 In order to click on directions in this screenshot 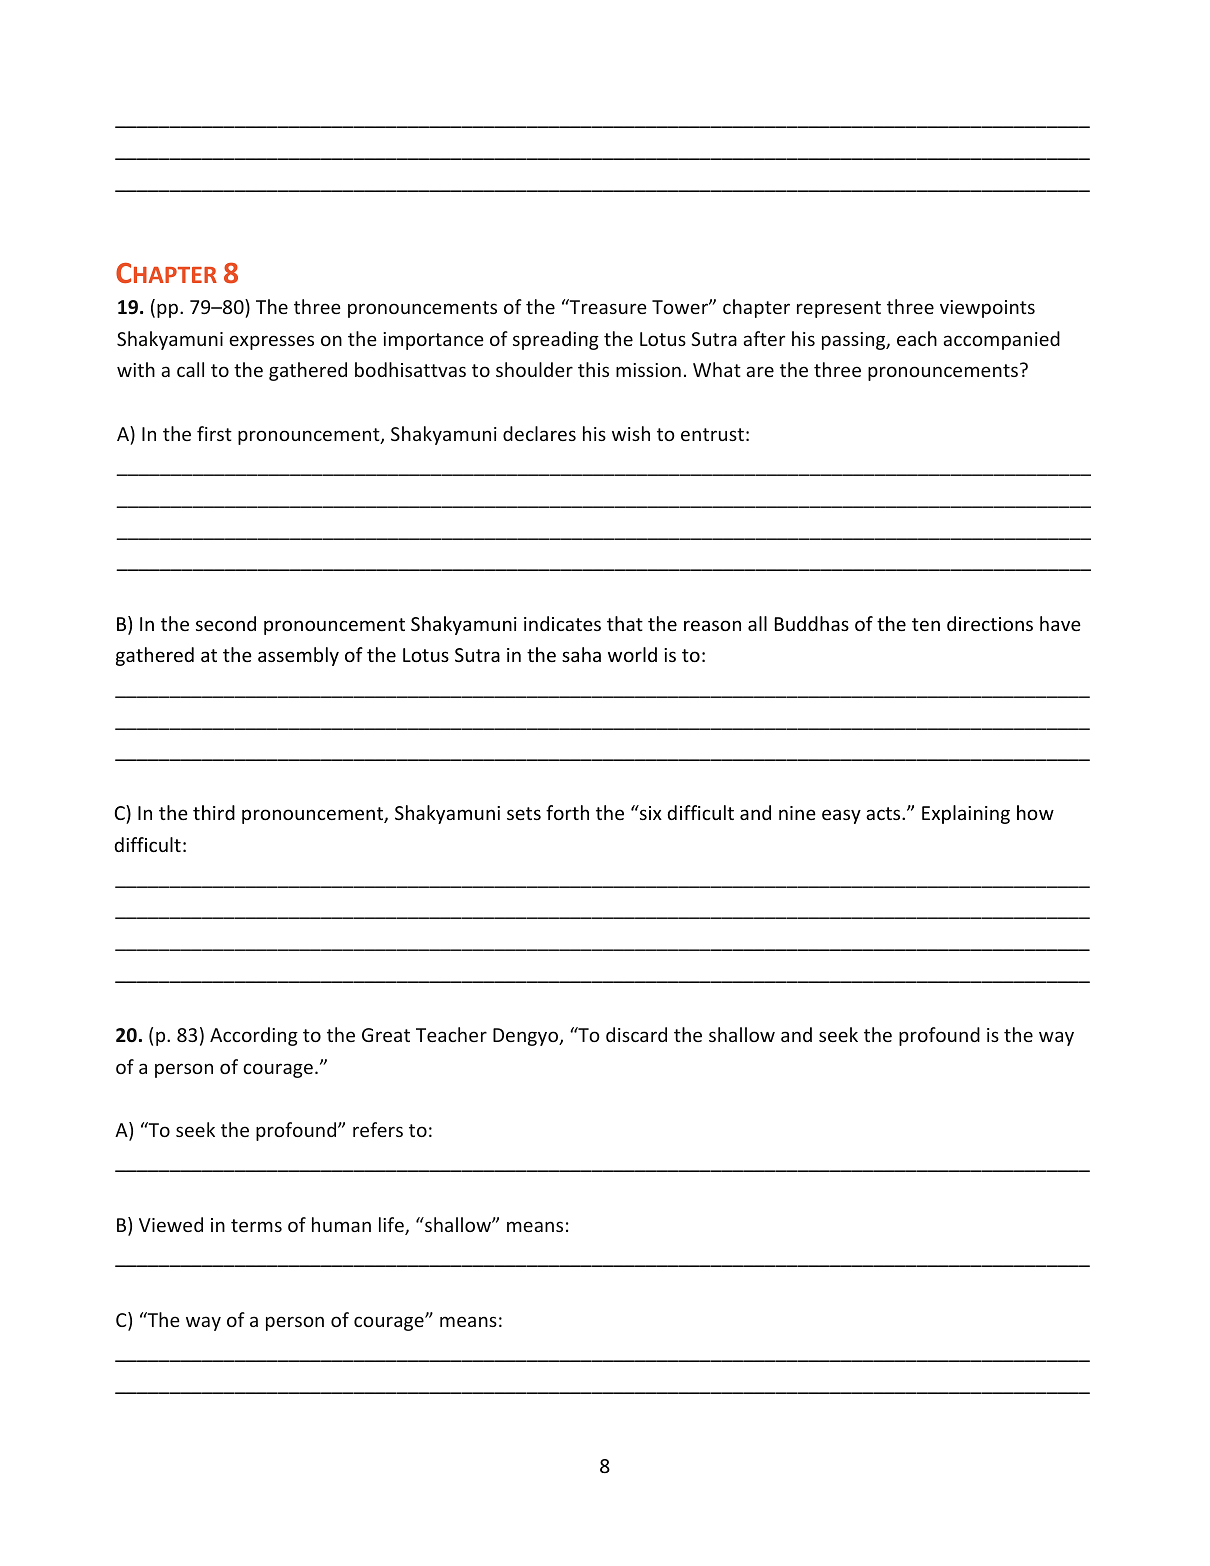, I will do `click(990, 623)`.
